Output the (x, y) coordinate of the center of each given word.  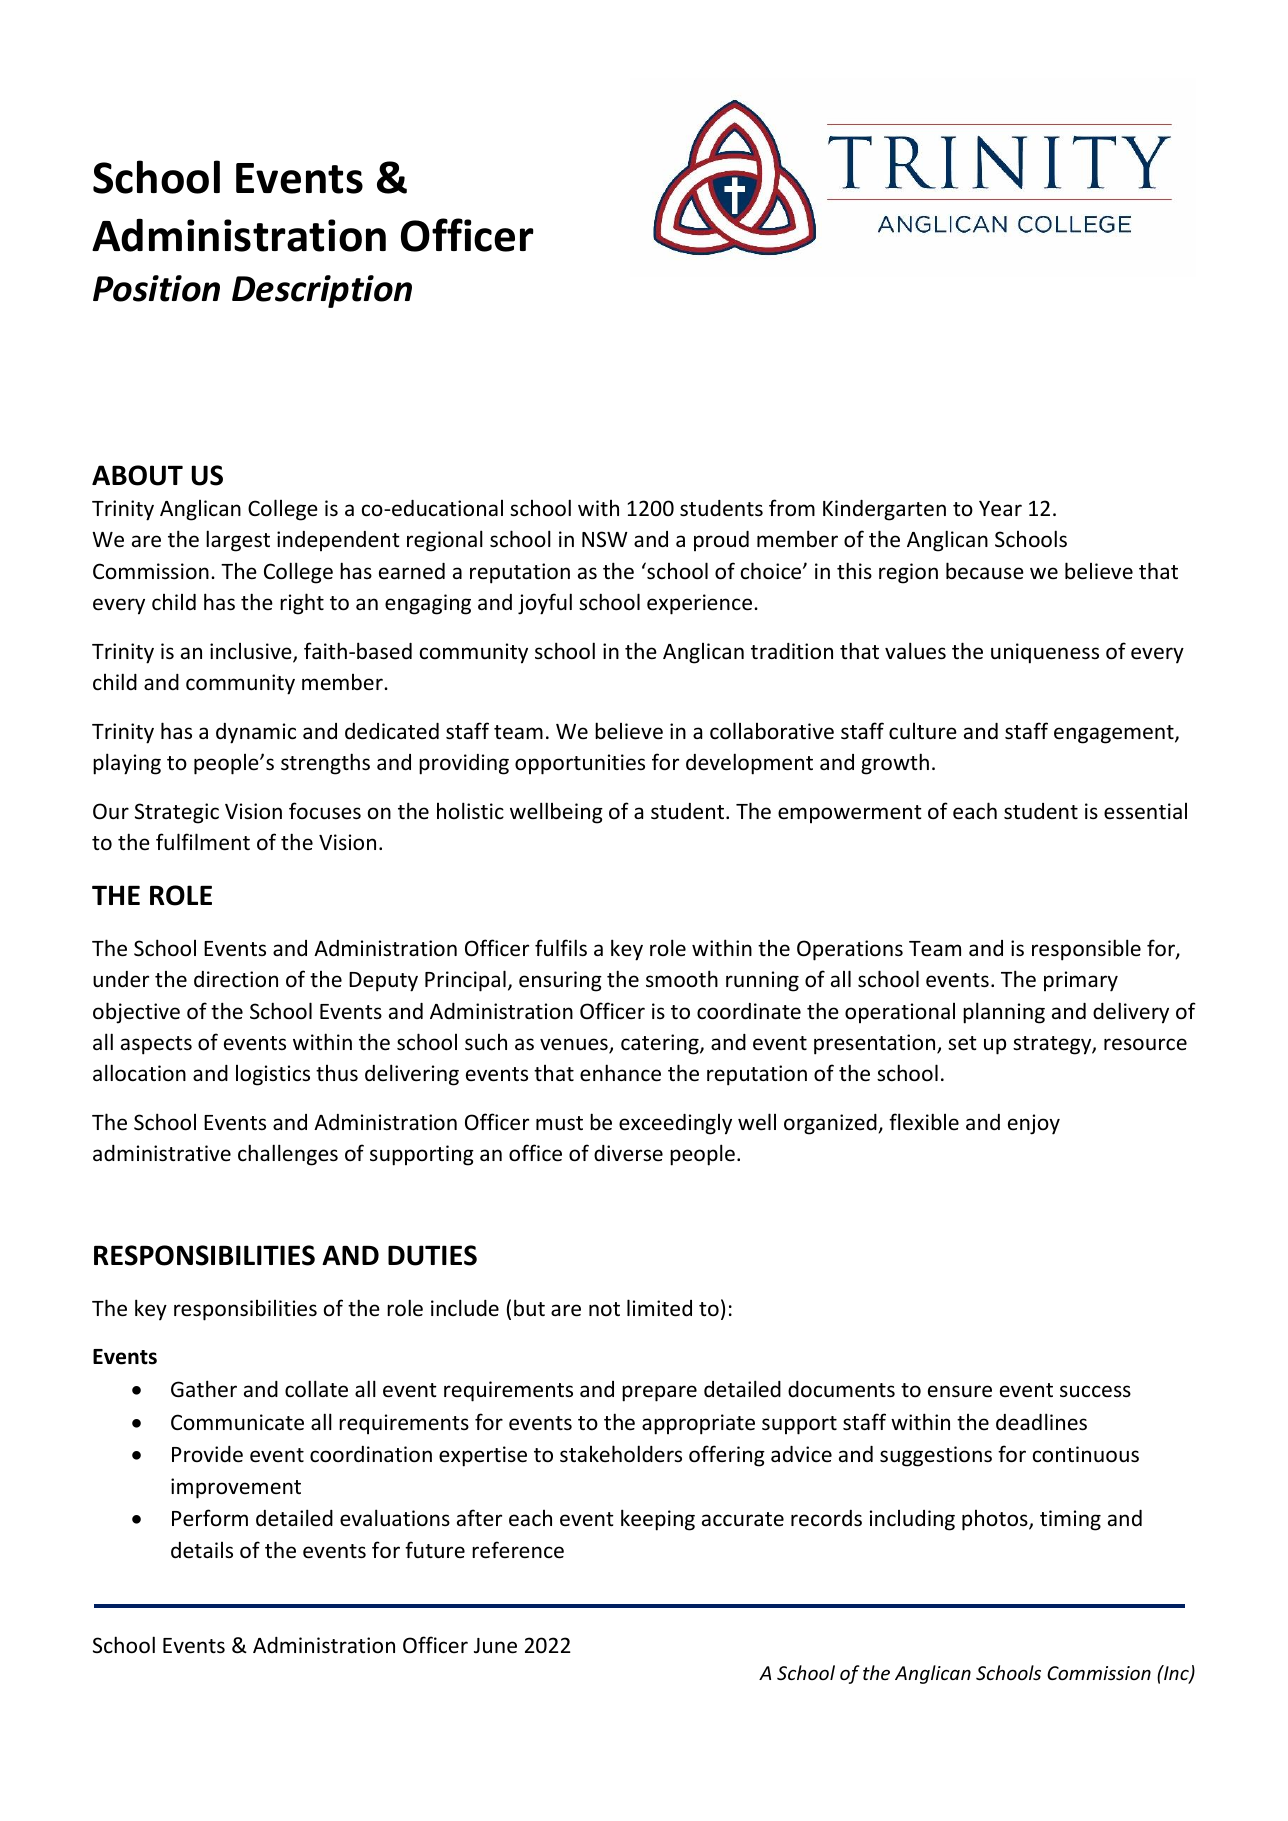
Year (1000, 509)
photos (996, 1520)
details (202, 1550)
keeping (658, 1520)
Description (322, 291)
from (792, 508)
